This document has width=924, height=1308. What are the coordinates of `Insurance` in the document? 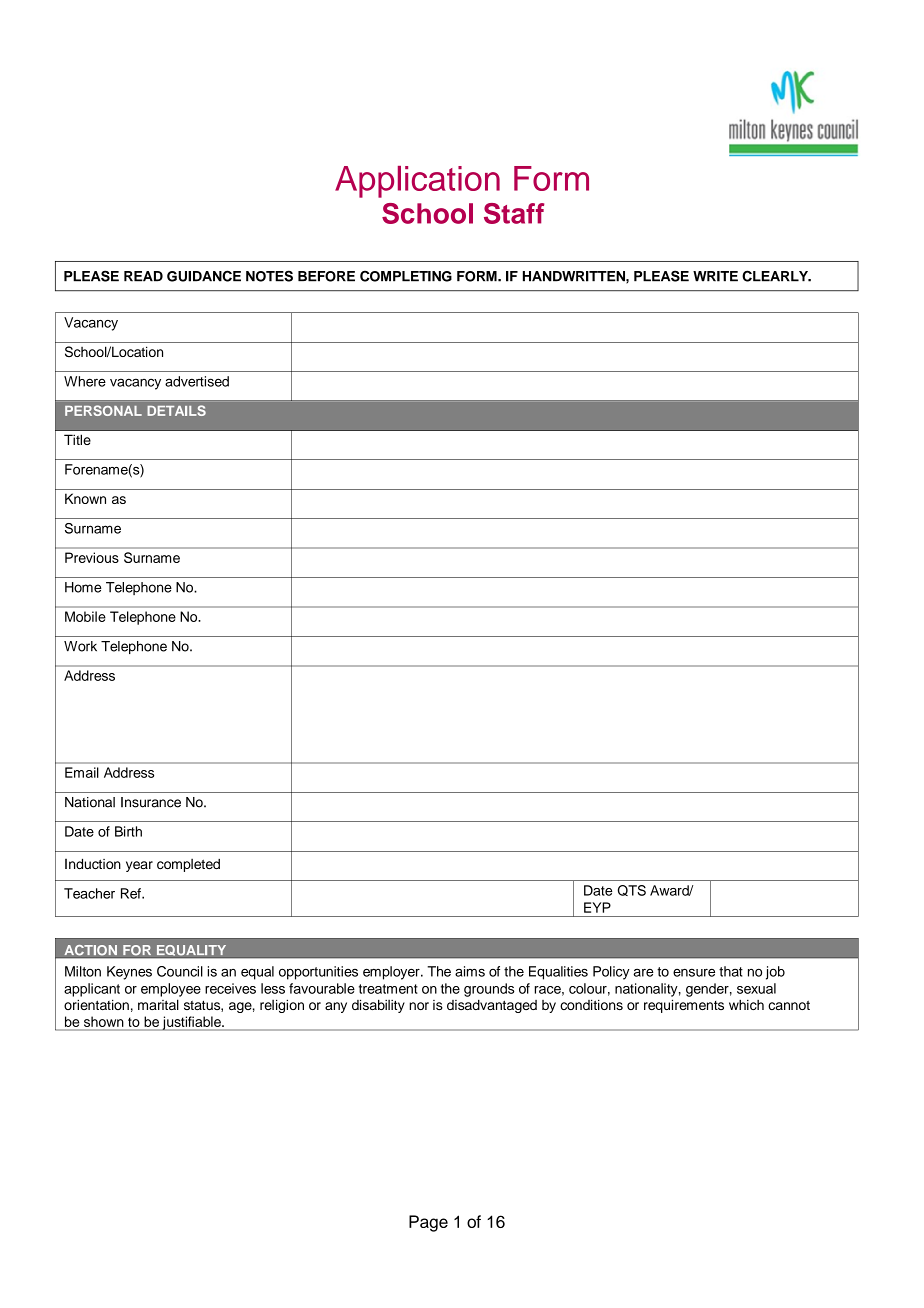 It's located at (151, 802).
